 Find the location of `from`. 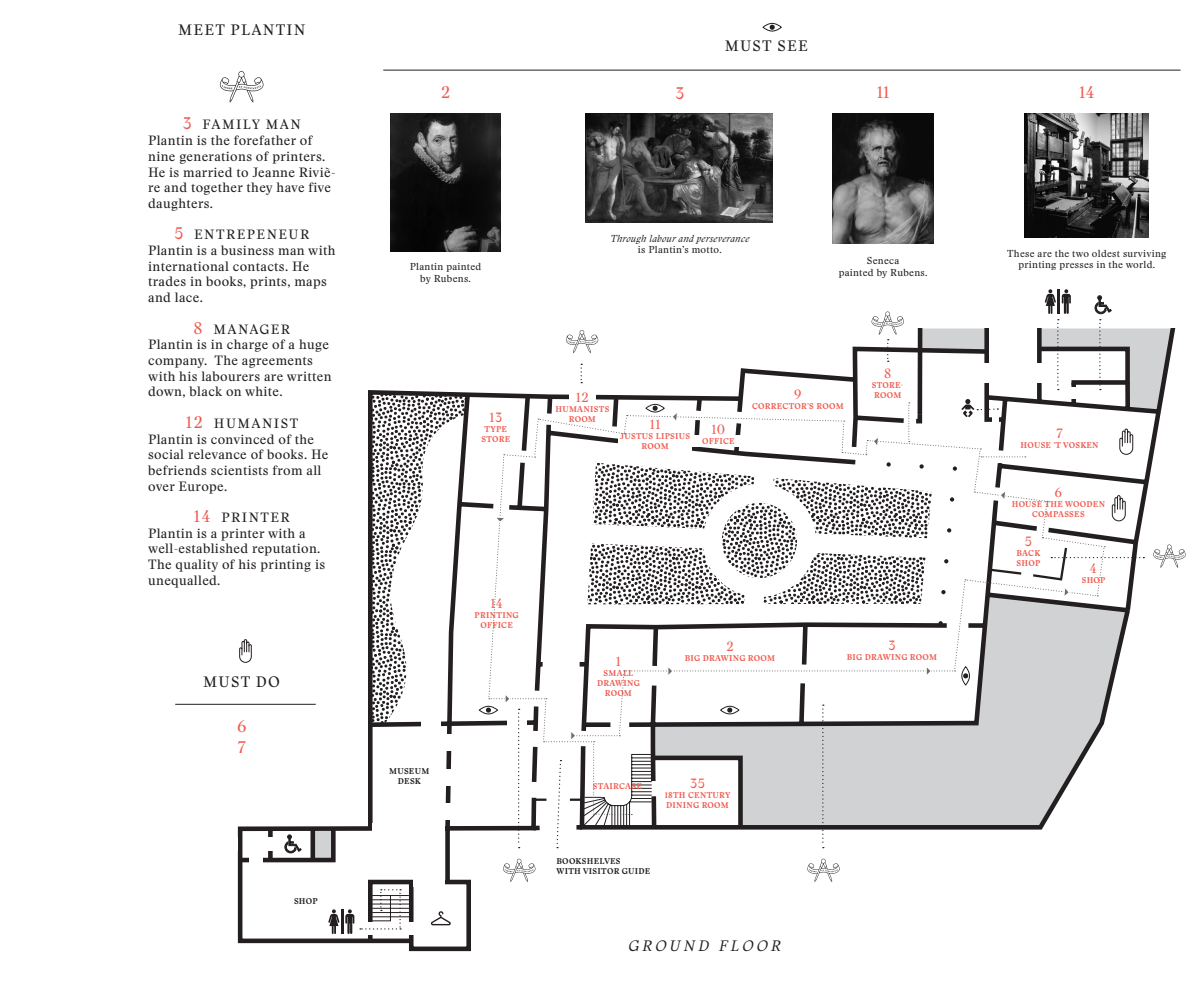

from is located at coordinates (287, 470).
